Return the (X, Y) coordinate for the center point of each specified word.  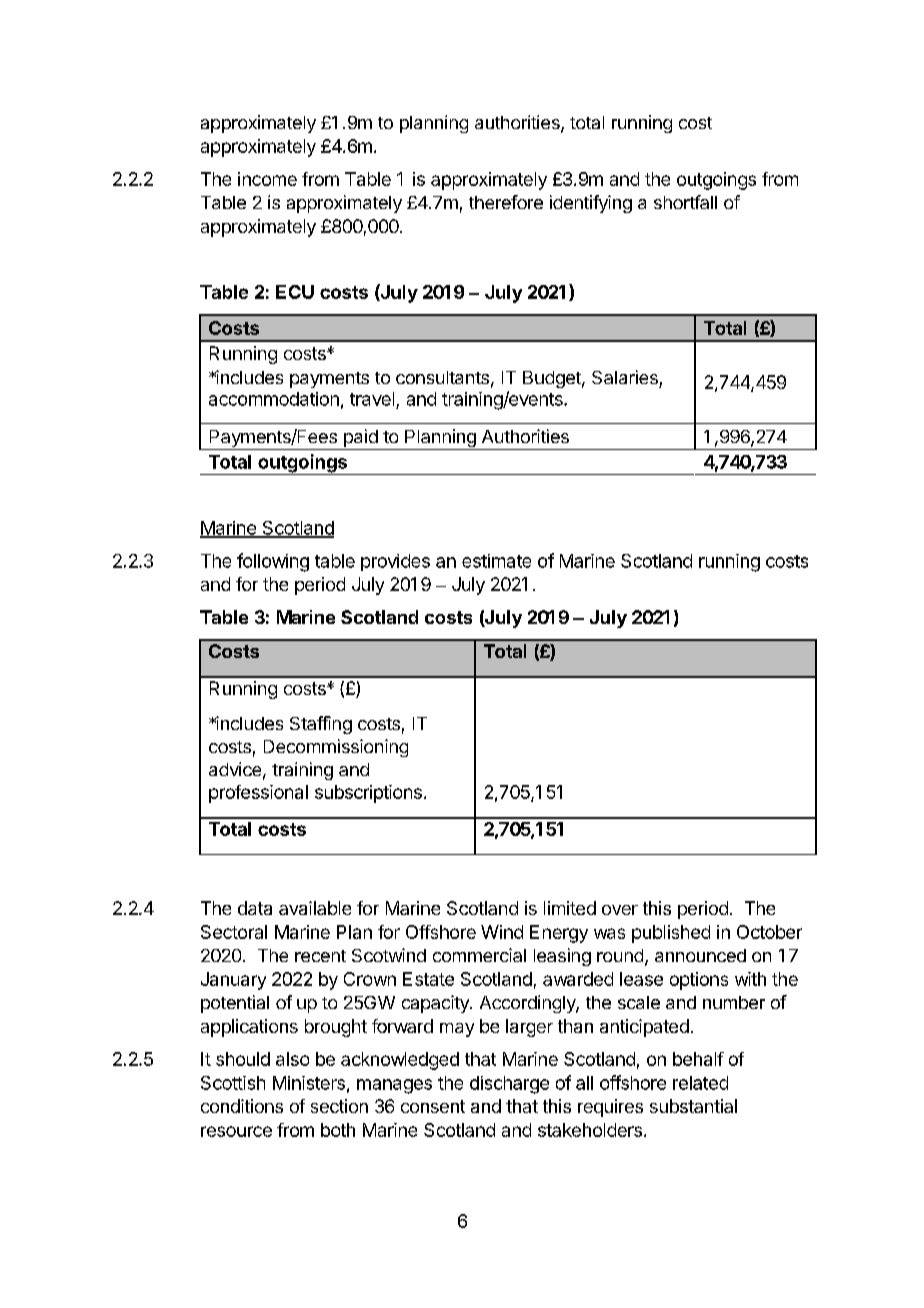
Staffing (321, 725)
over (620, 910)
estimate (496, 561)
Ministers (309, 1083)
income (267, 179)
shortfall (685, 202)
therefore (506, 202)
